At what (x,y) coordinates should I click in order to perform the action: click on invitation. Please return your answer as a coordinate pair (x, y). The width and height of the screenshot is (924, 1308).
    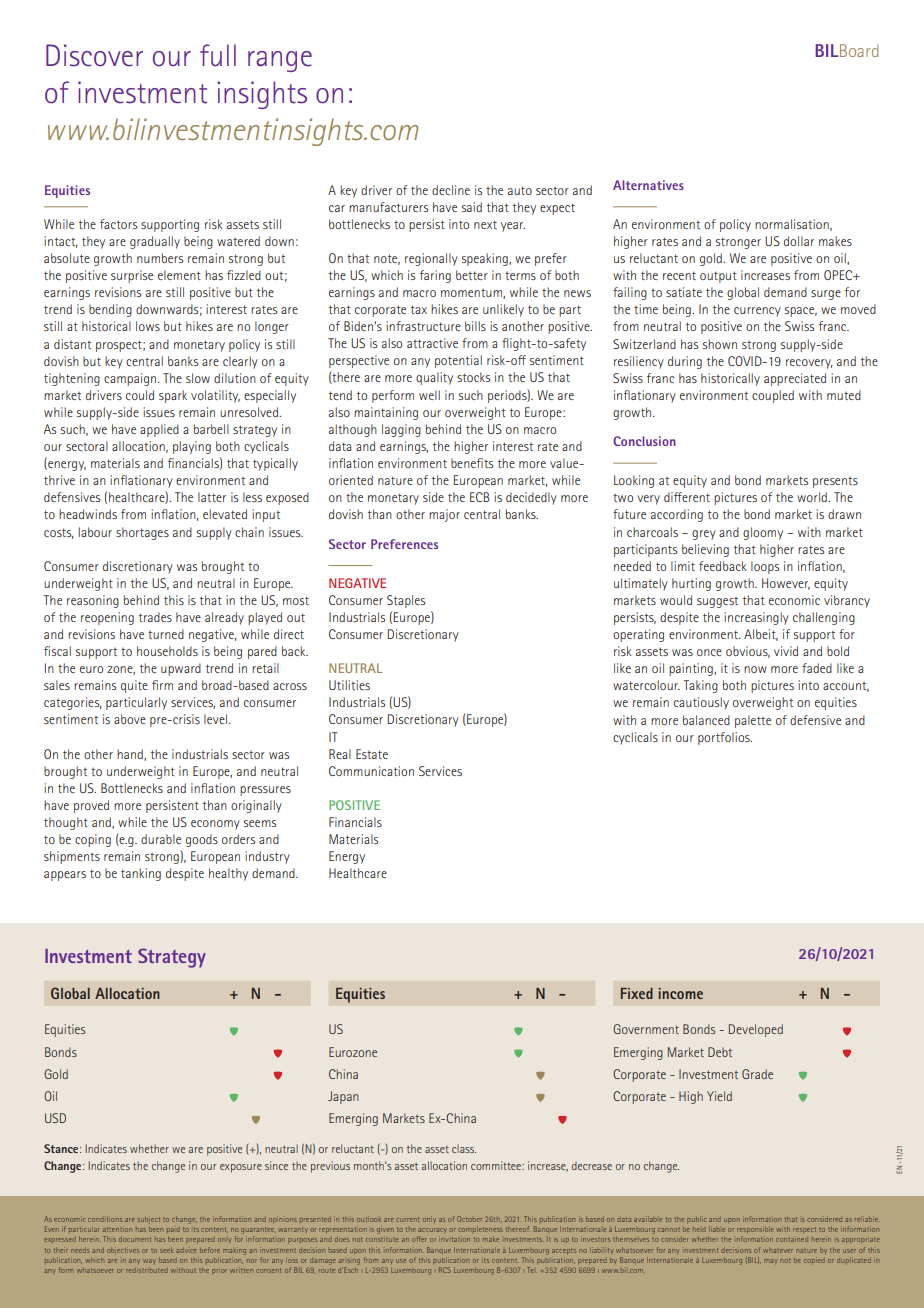
    Looking at the image, I should click on (455, 1239).
